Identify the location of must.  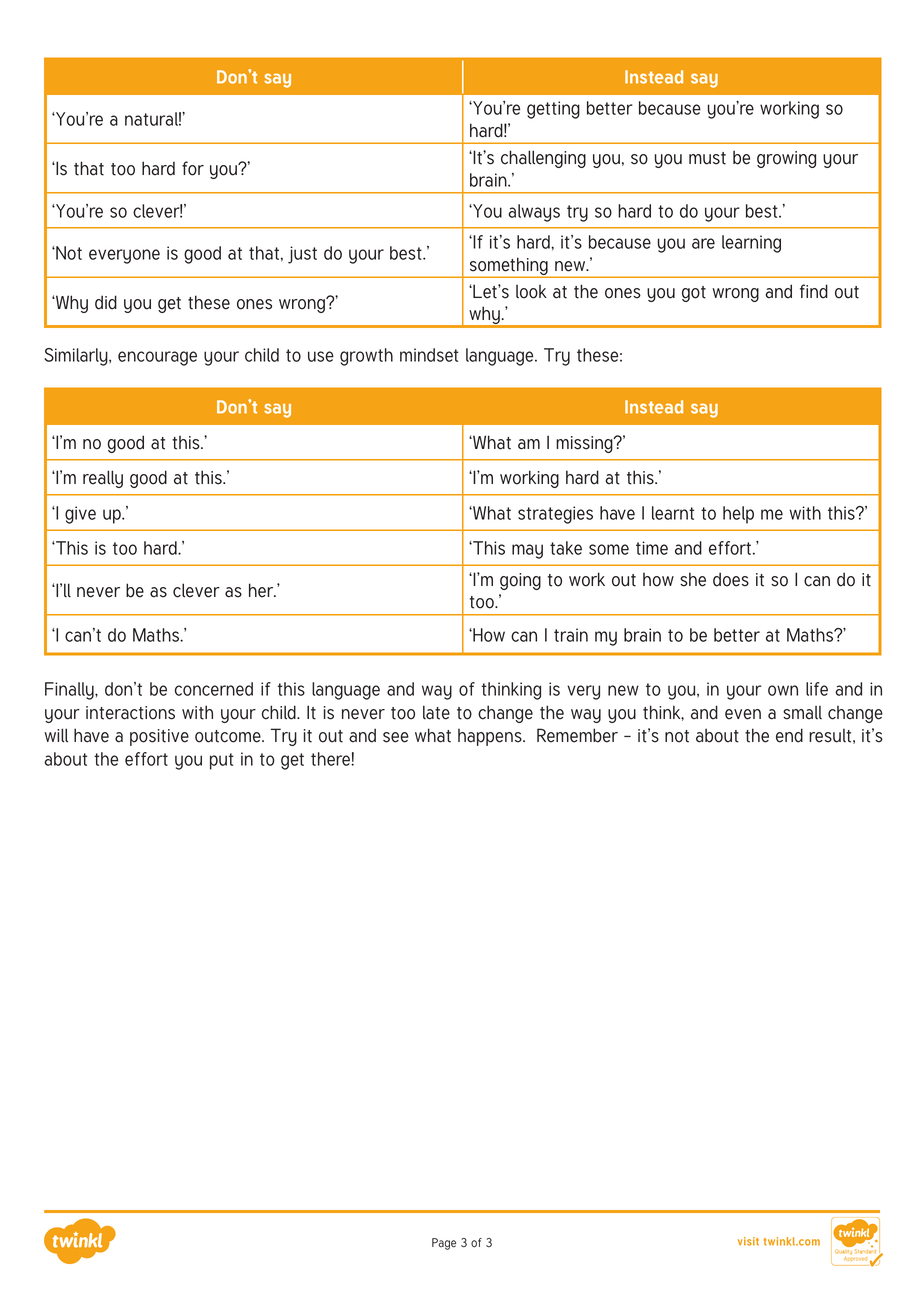
(707, 158).
